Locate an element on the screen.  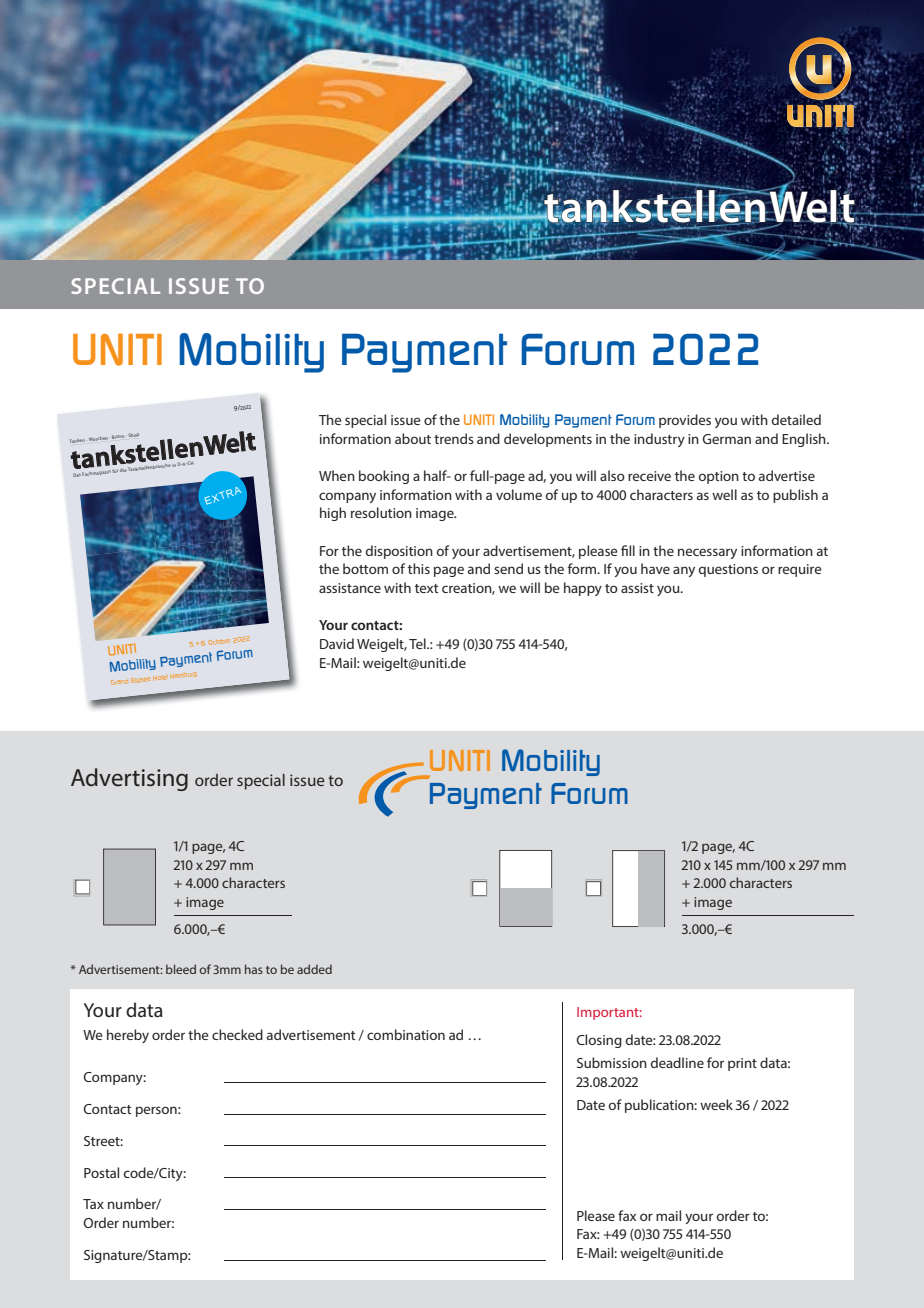
Advertising is located at coordinates (129, 779).
